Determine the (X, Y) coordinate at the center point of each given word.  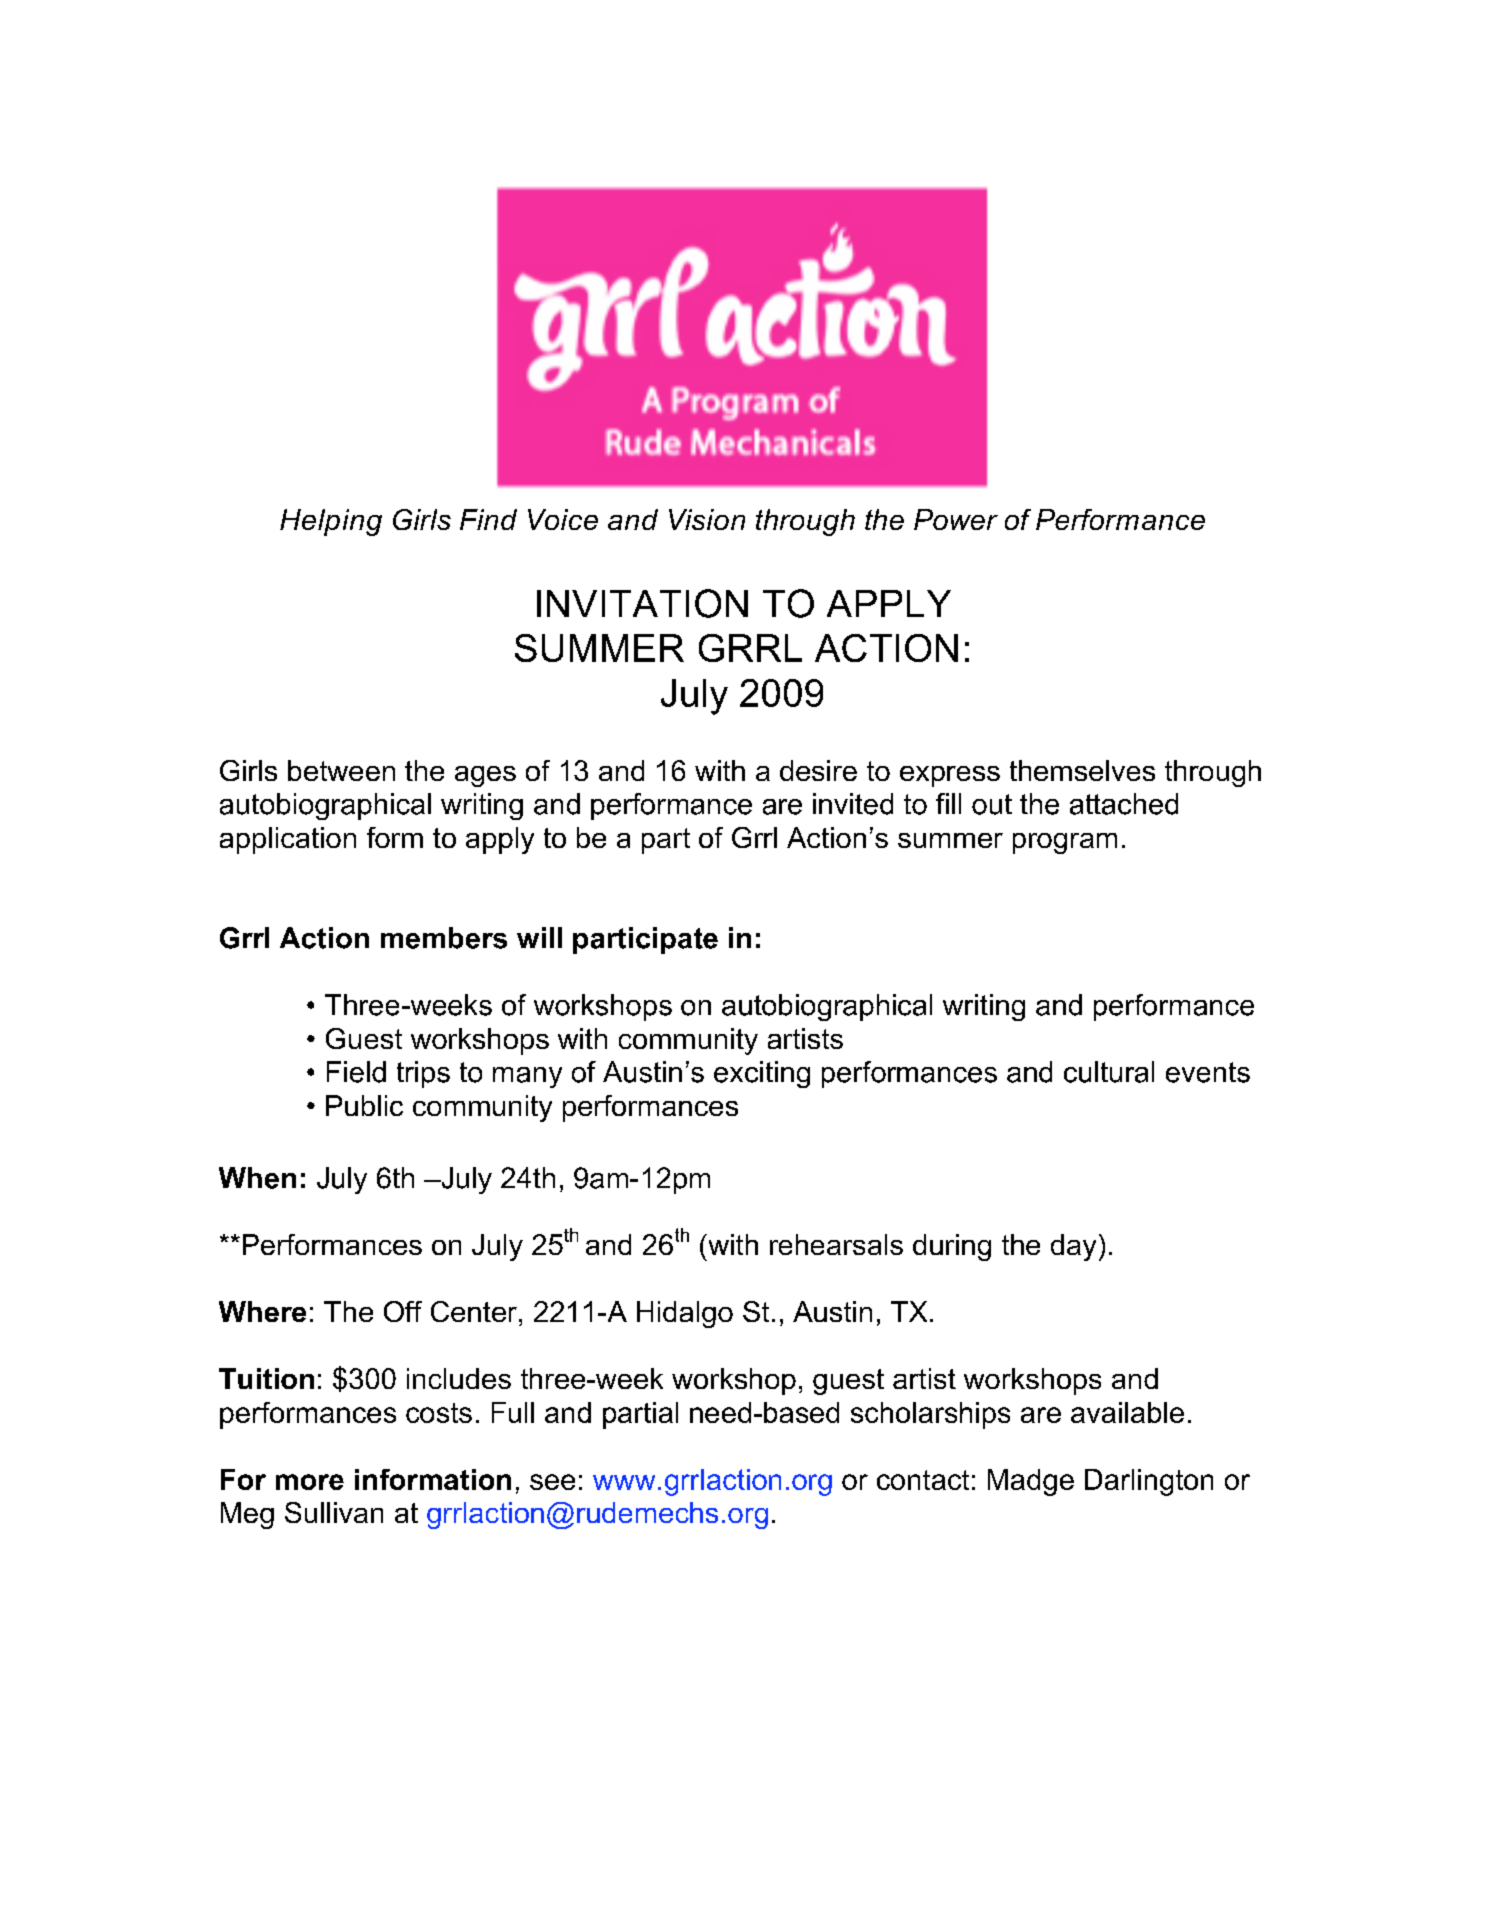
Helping (331, 522)
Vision (707, 519)
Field (356, 1072)
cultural (1109, 1072)
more (310, 1482)
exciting (762, 1074)
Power (956, 519)
